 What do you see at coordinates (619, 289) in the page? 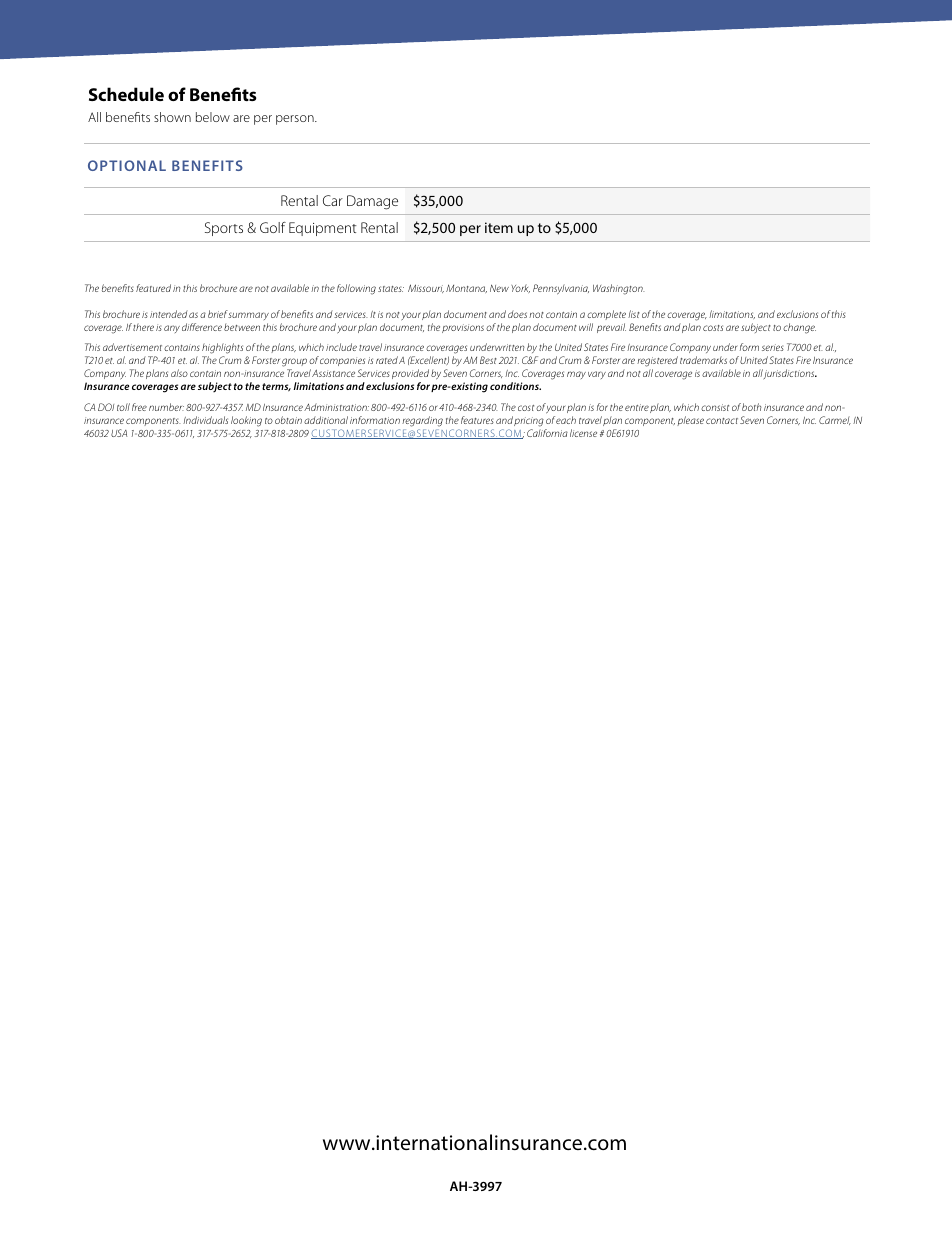
I see `Washington` at bounding box center [619, 289].
